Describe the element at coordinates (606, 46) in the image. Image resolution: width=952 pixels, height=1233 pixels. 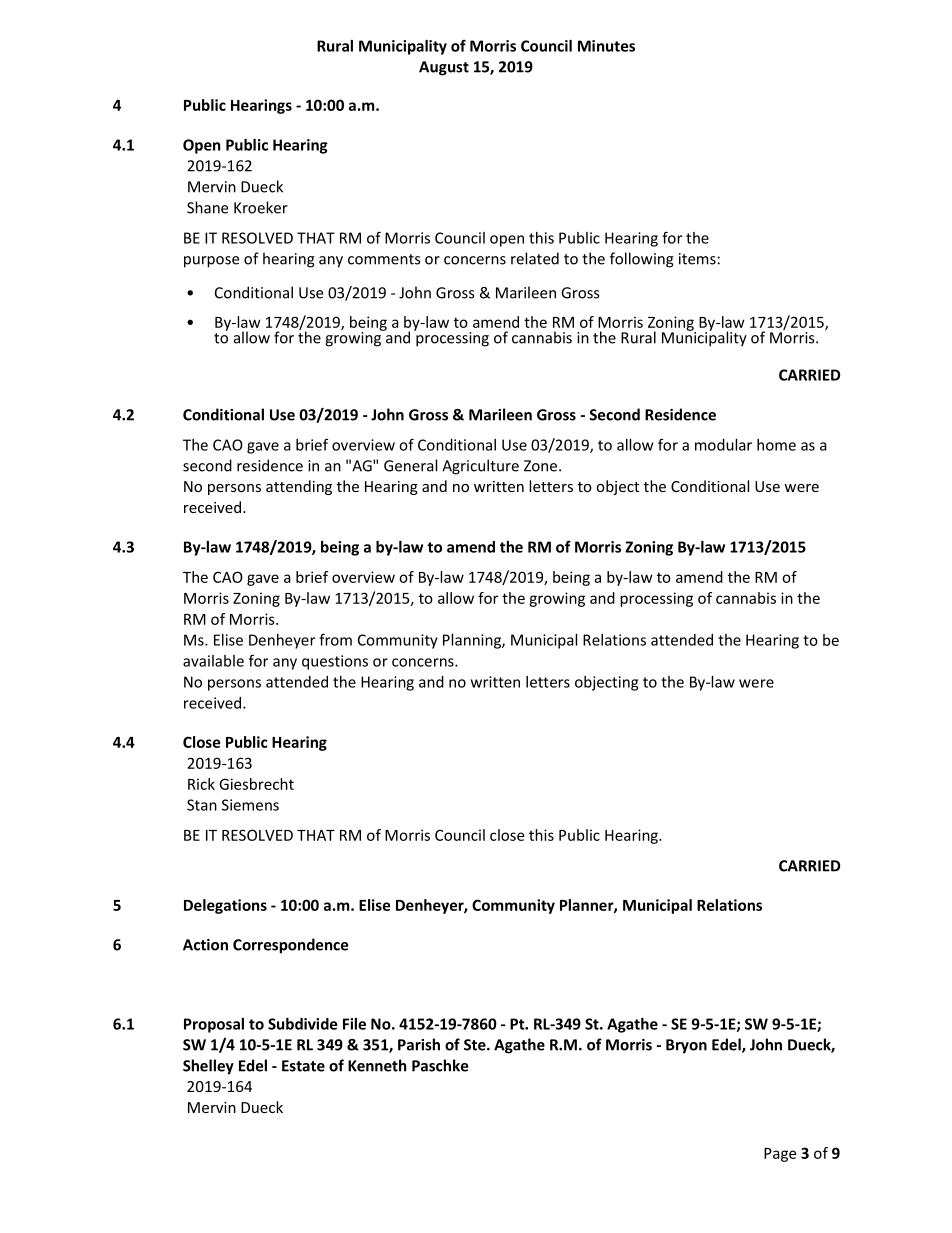
I see `Minutes` at that location.
